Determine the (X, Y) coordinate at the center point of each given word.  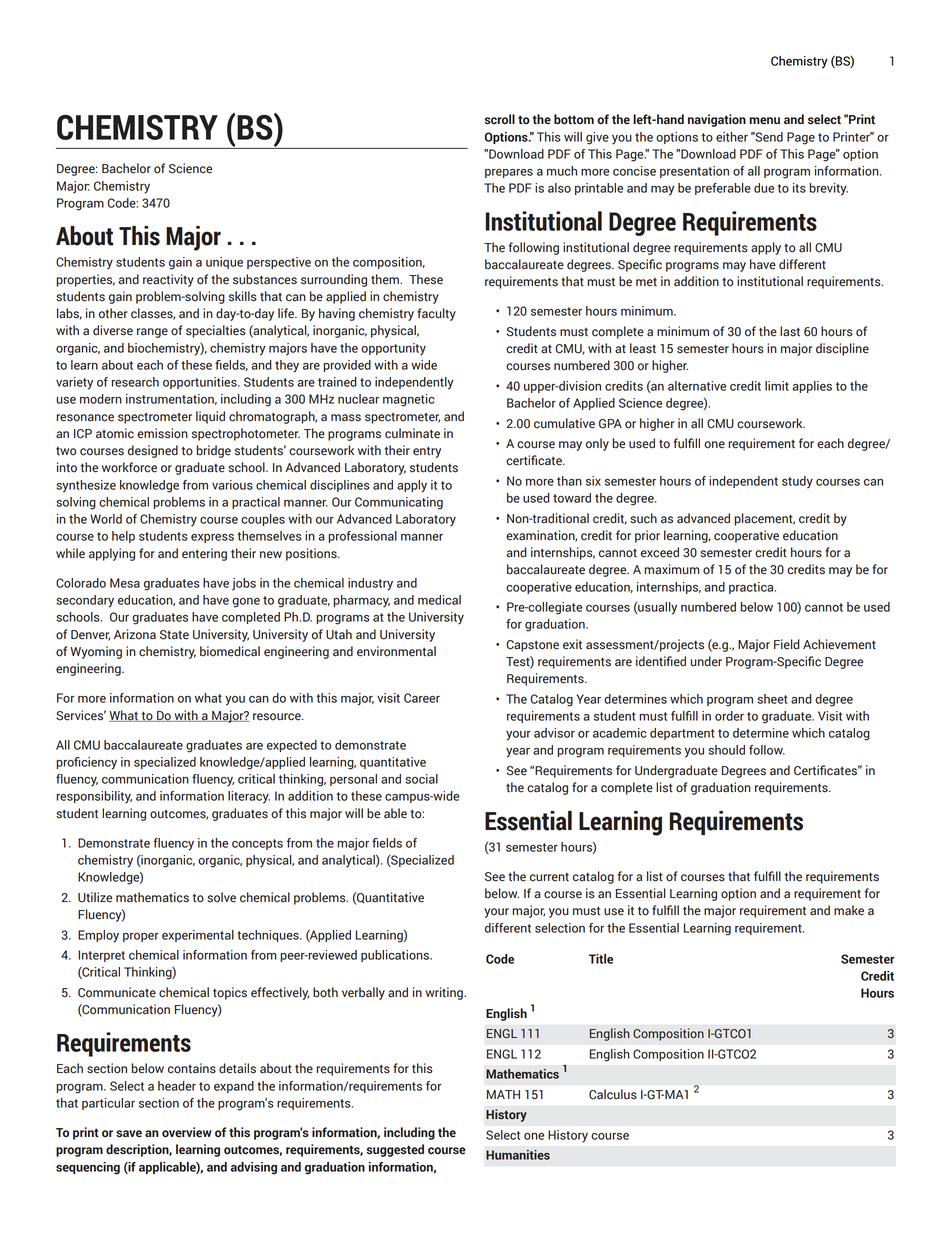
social (422, 779)
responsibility (94, 797)
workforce (129, 467)
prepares (509, 173)
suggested (395, 1150)
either (732, 137)
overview (187, 1132)
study (797, 482)
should (727, 750)
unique (224, 263)
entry (427, 452)
